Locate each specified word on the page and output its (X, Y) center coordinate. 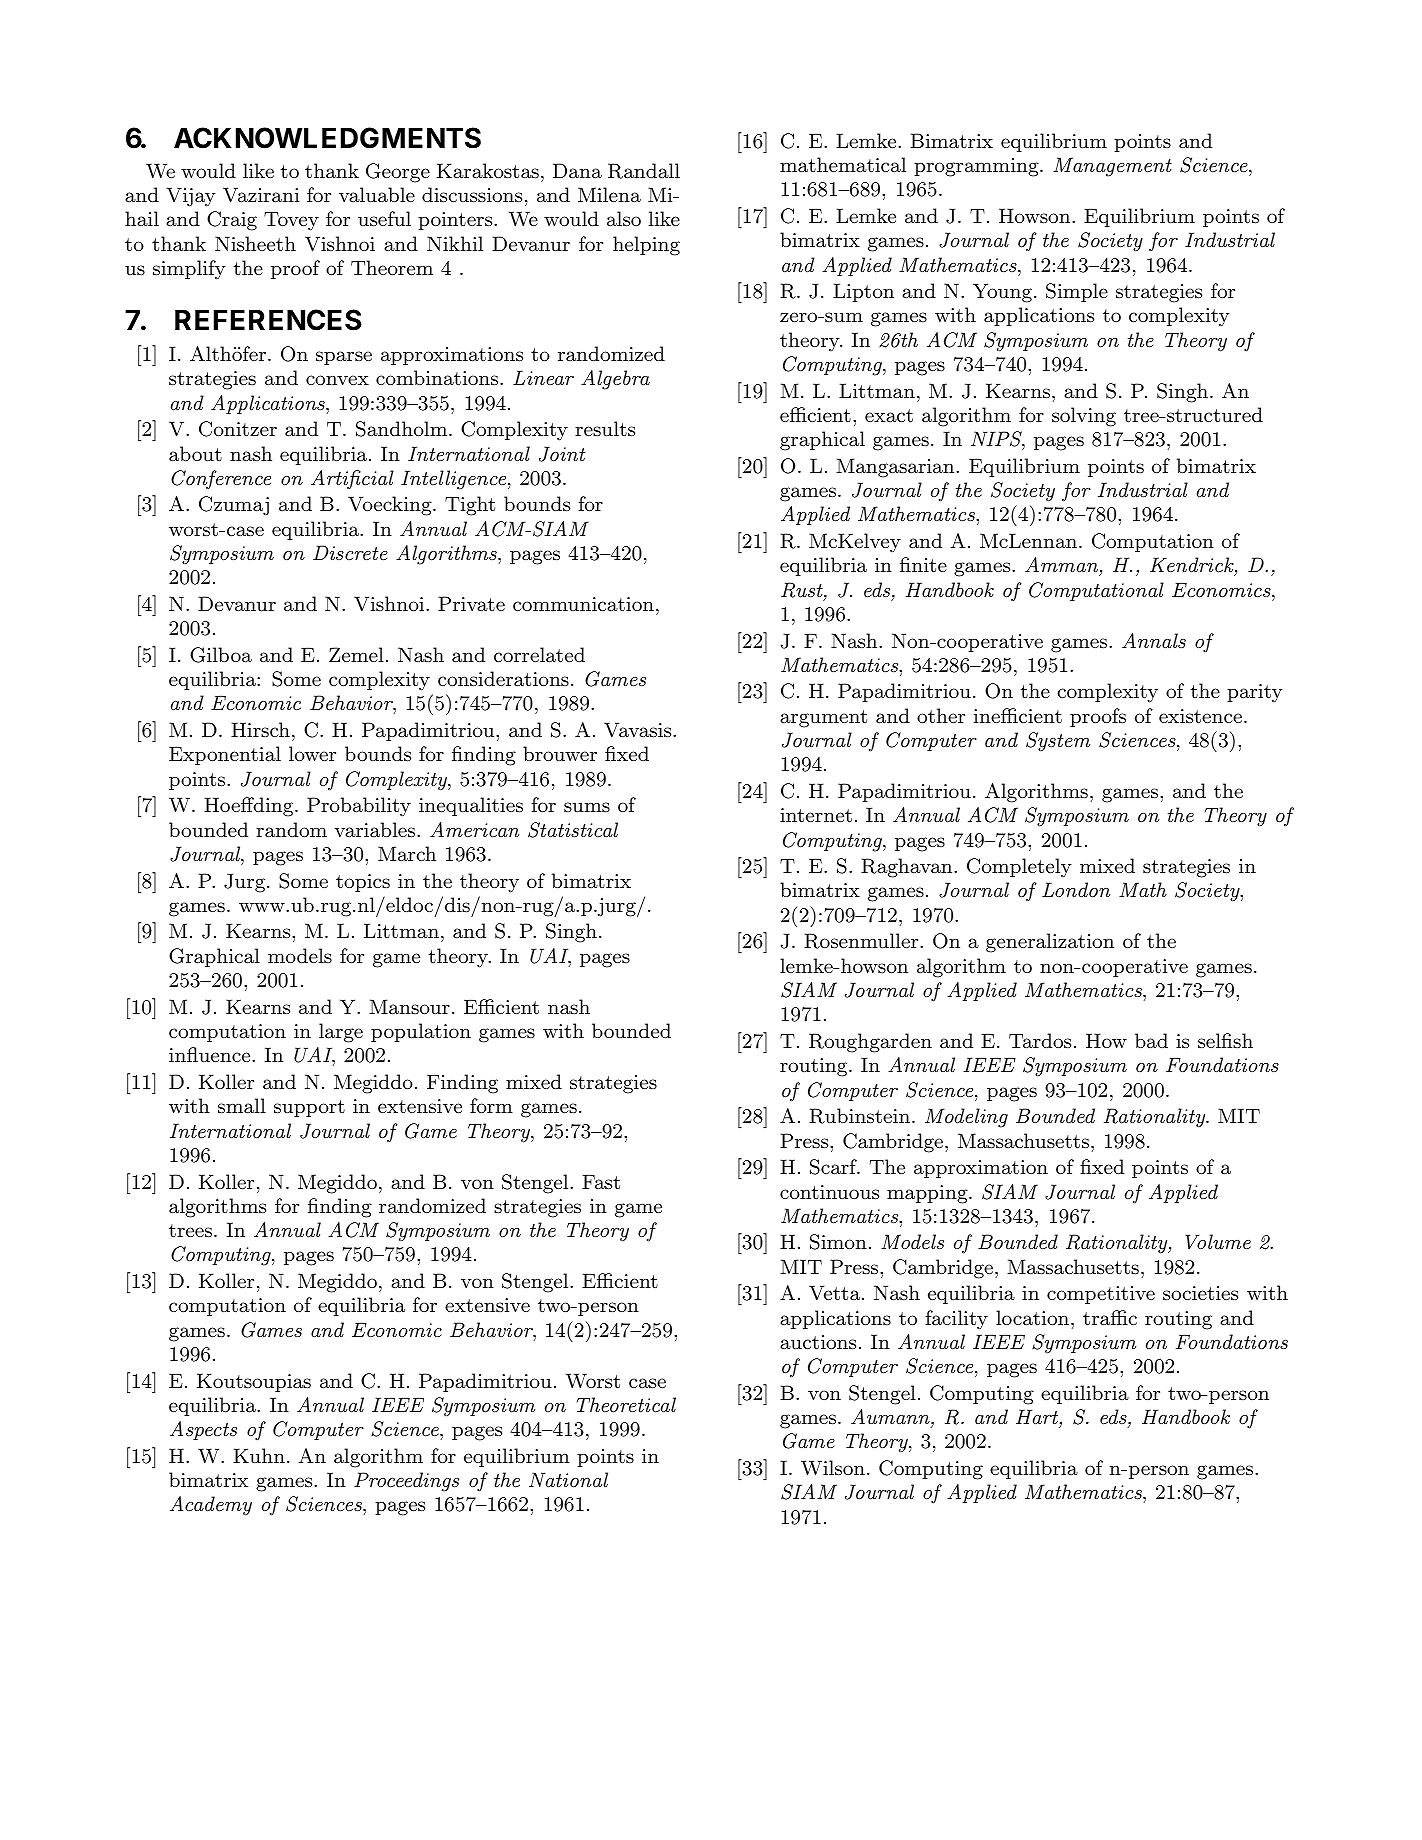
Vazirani (261, 195)
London (1076, 890)
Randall (644, 171)
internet (816, 815)
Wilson (833, 1468)
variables (376, 830)
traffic (1110, 1318)
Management (1112, 167)
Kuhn (259, 1456)
